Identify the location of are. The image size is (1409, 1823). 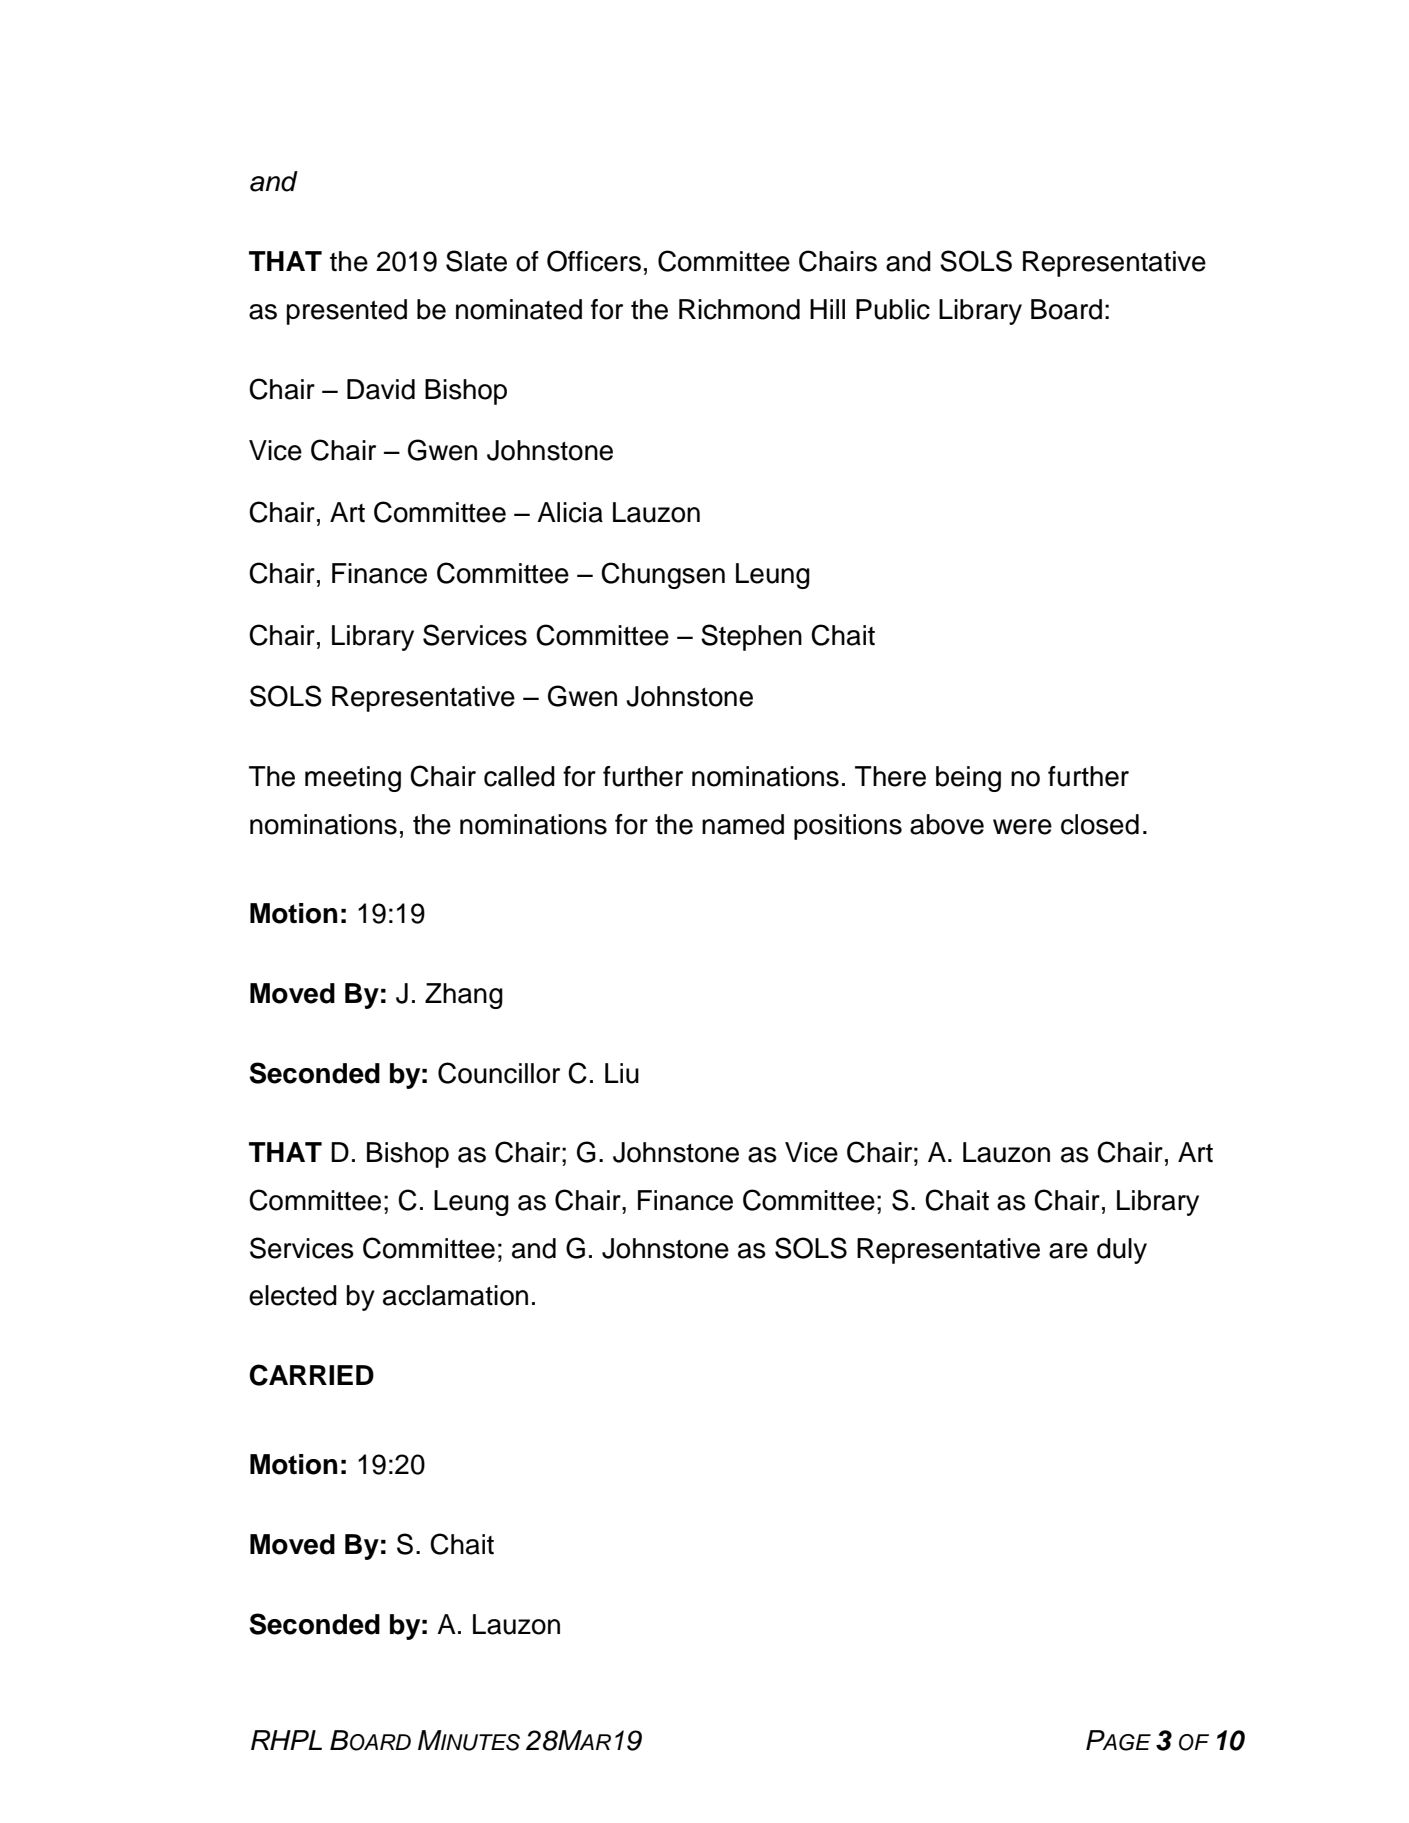
(1068, 1251).
